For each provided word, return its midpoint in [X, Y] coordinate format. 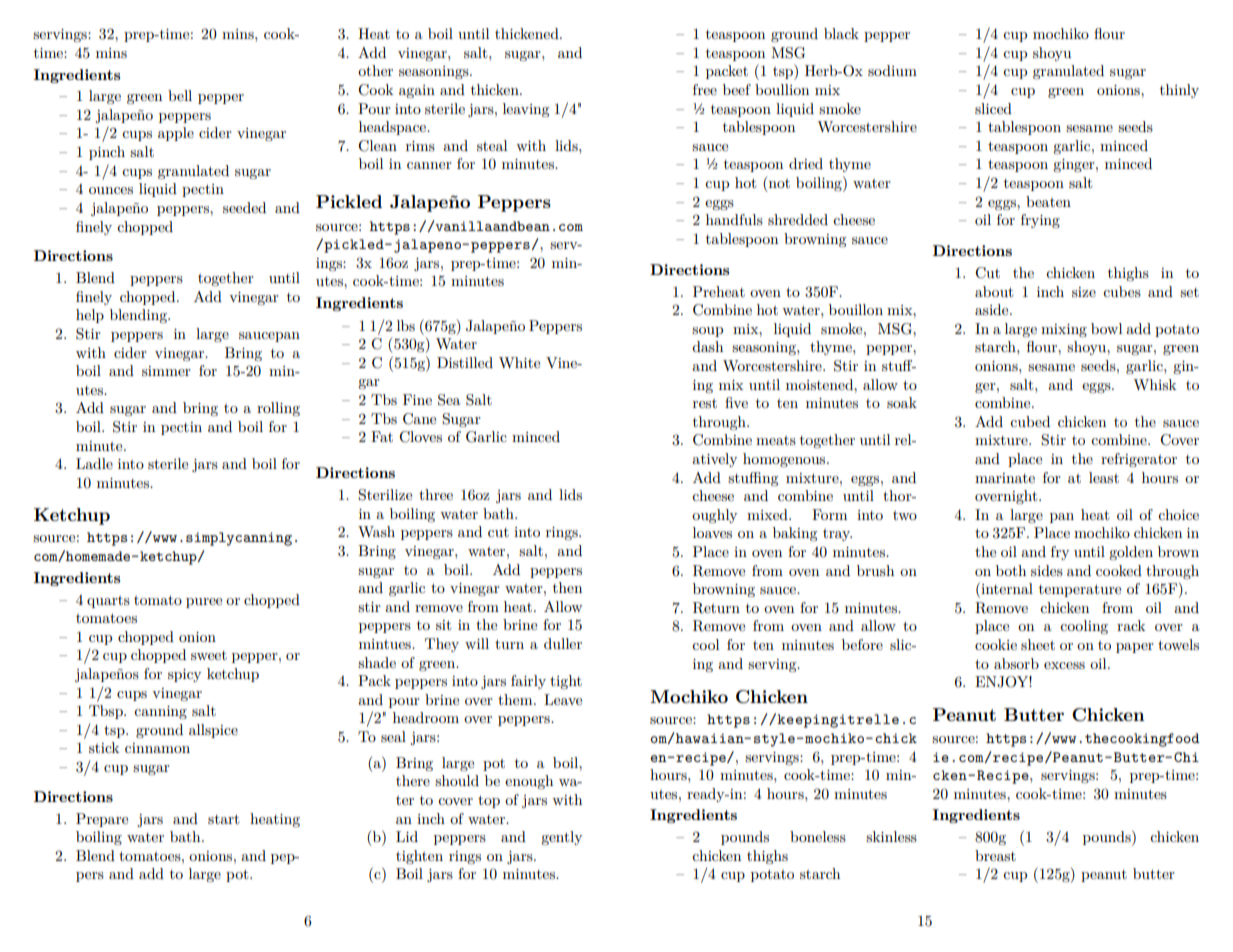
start [223, 819]
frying [1040, 221]
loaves [712, 532]
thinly [1179, 91]
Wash [376, 531]
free [705, 89]
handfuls [734, 219]
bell [180, 95]
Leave [563, 699]
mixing [1064, 330]
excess [1064, 665]
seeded [244, 207]
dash [707, 346]
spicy [184, 675]
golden [1131, 553]
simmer [166, 371]
